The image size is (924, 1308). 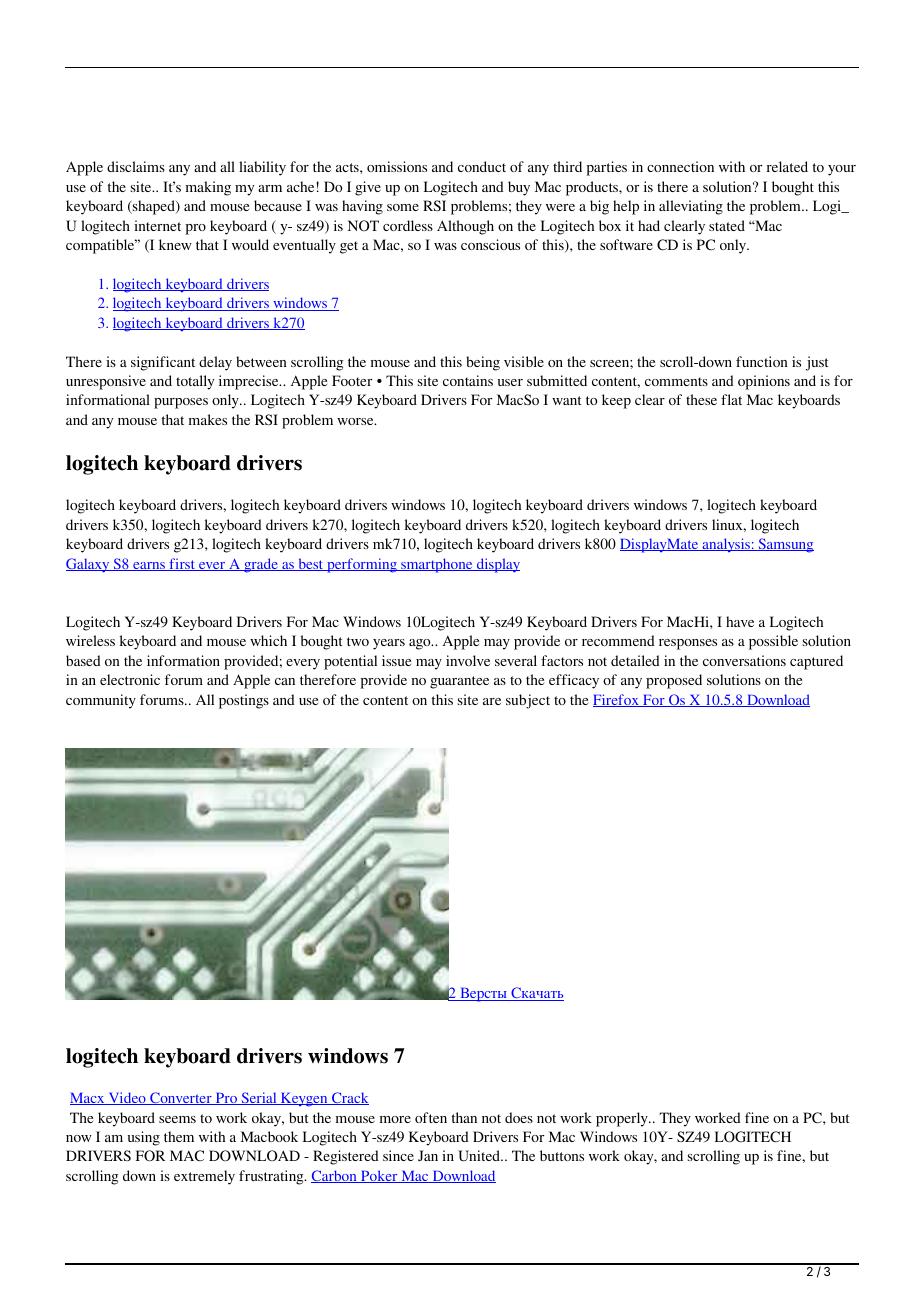 What do you see at coordinates (459, 682) in the page?
I see `guarantee` at bounding box center [459, 682].
